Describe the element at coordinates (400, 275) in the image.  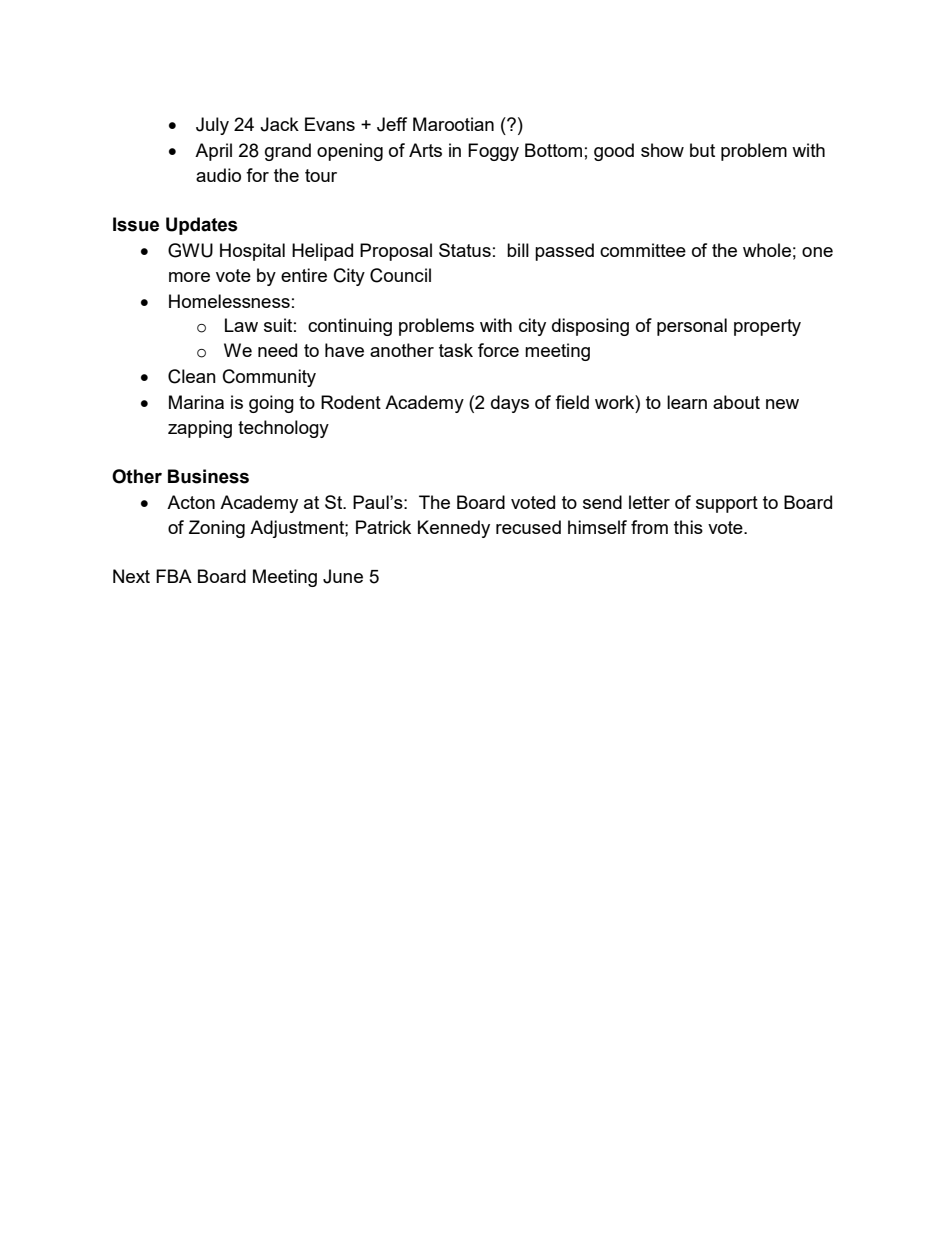
I see `Council` at that location.
